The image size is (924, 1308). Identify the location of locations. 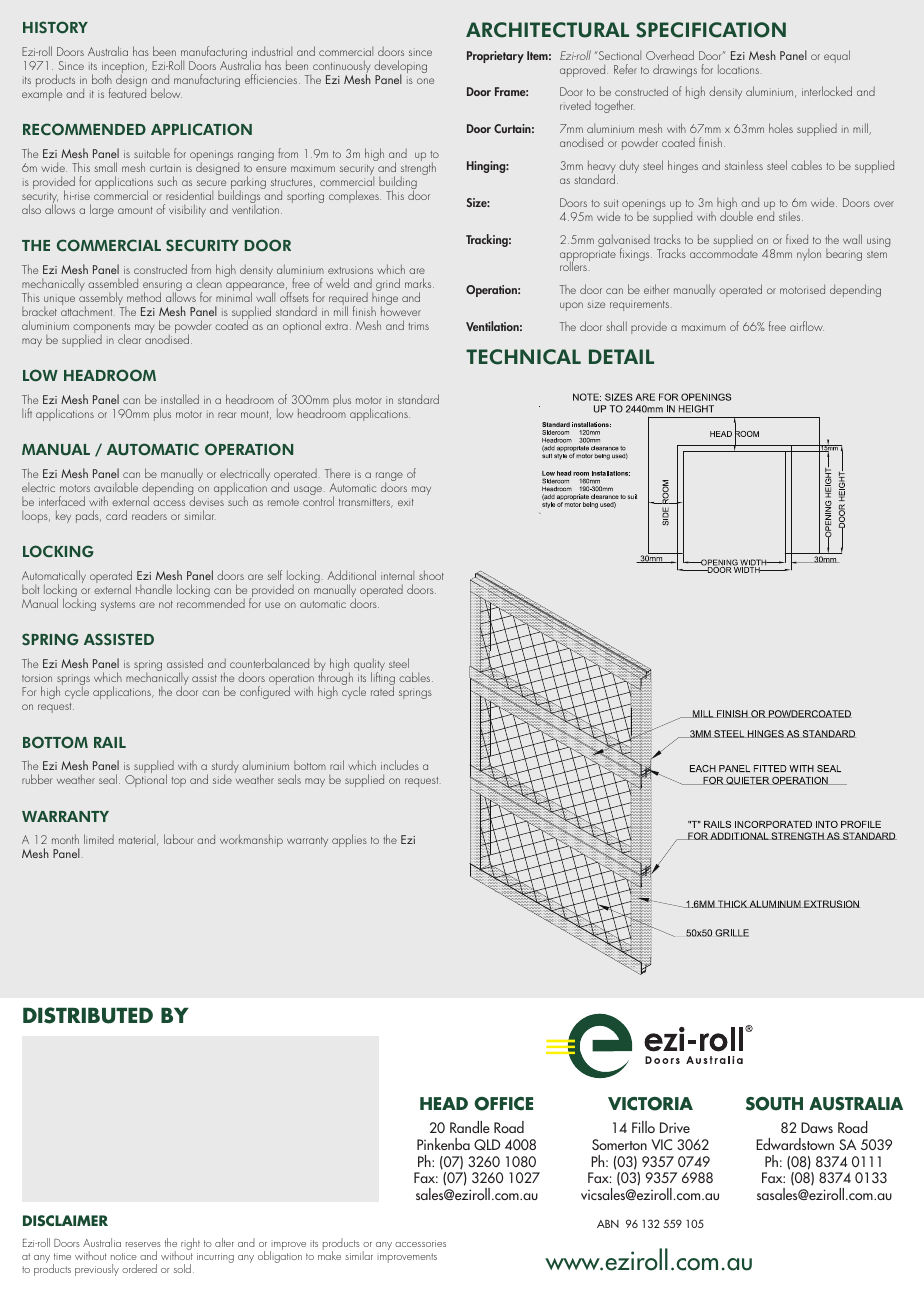
(738, 69).
